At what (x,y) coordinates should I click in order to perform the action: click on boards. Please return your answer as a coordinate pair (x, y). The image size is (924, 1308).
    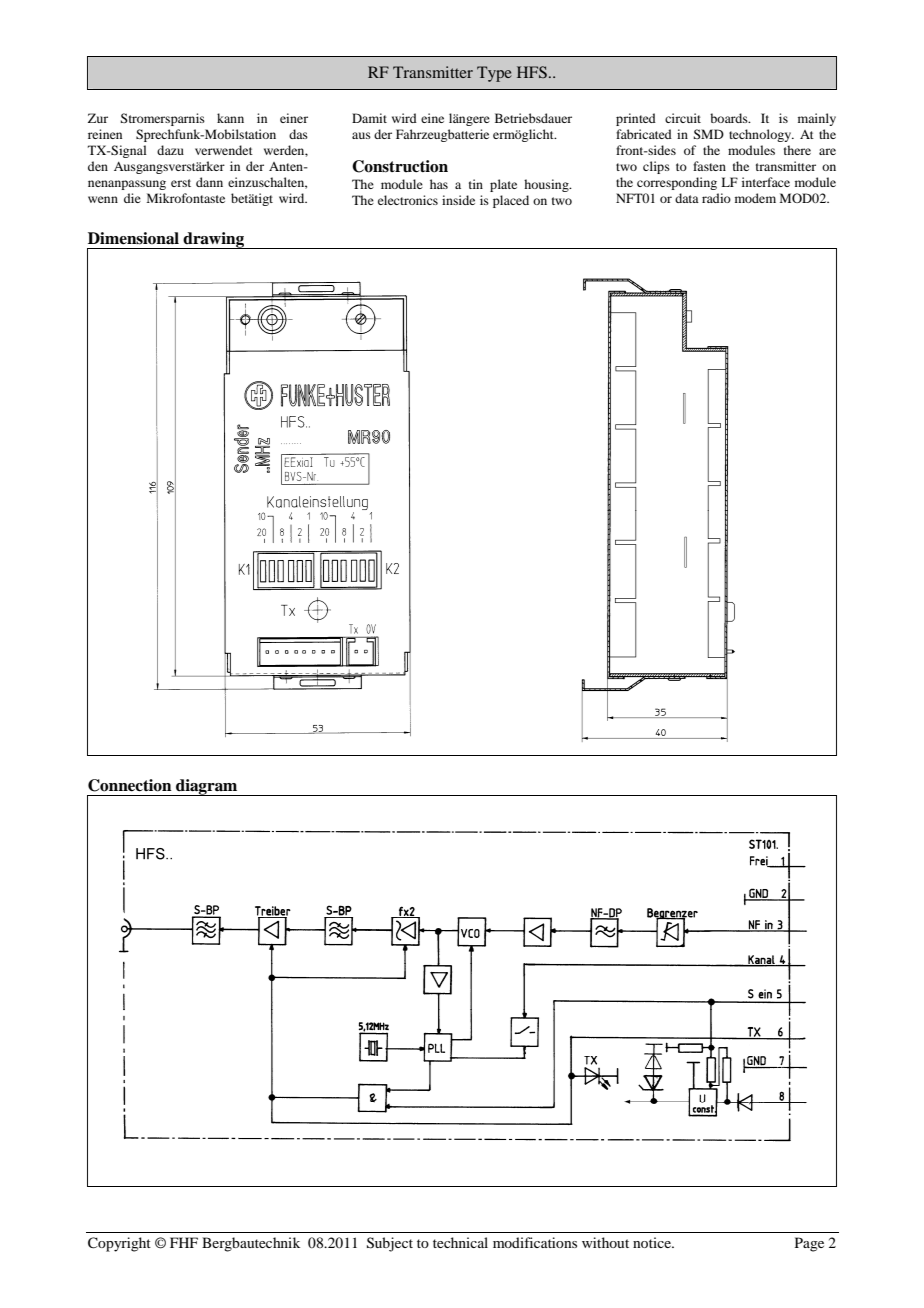
    Looking at the image, I should click on (730, 118).
